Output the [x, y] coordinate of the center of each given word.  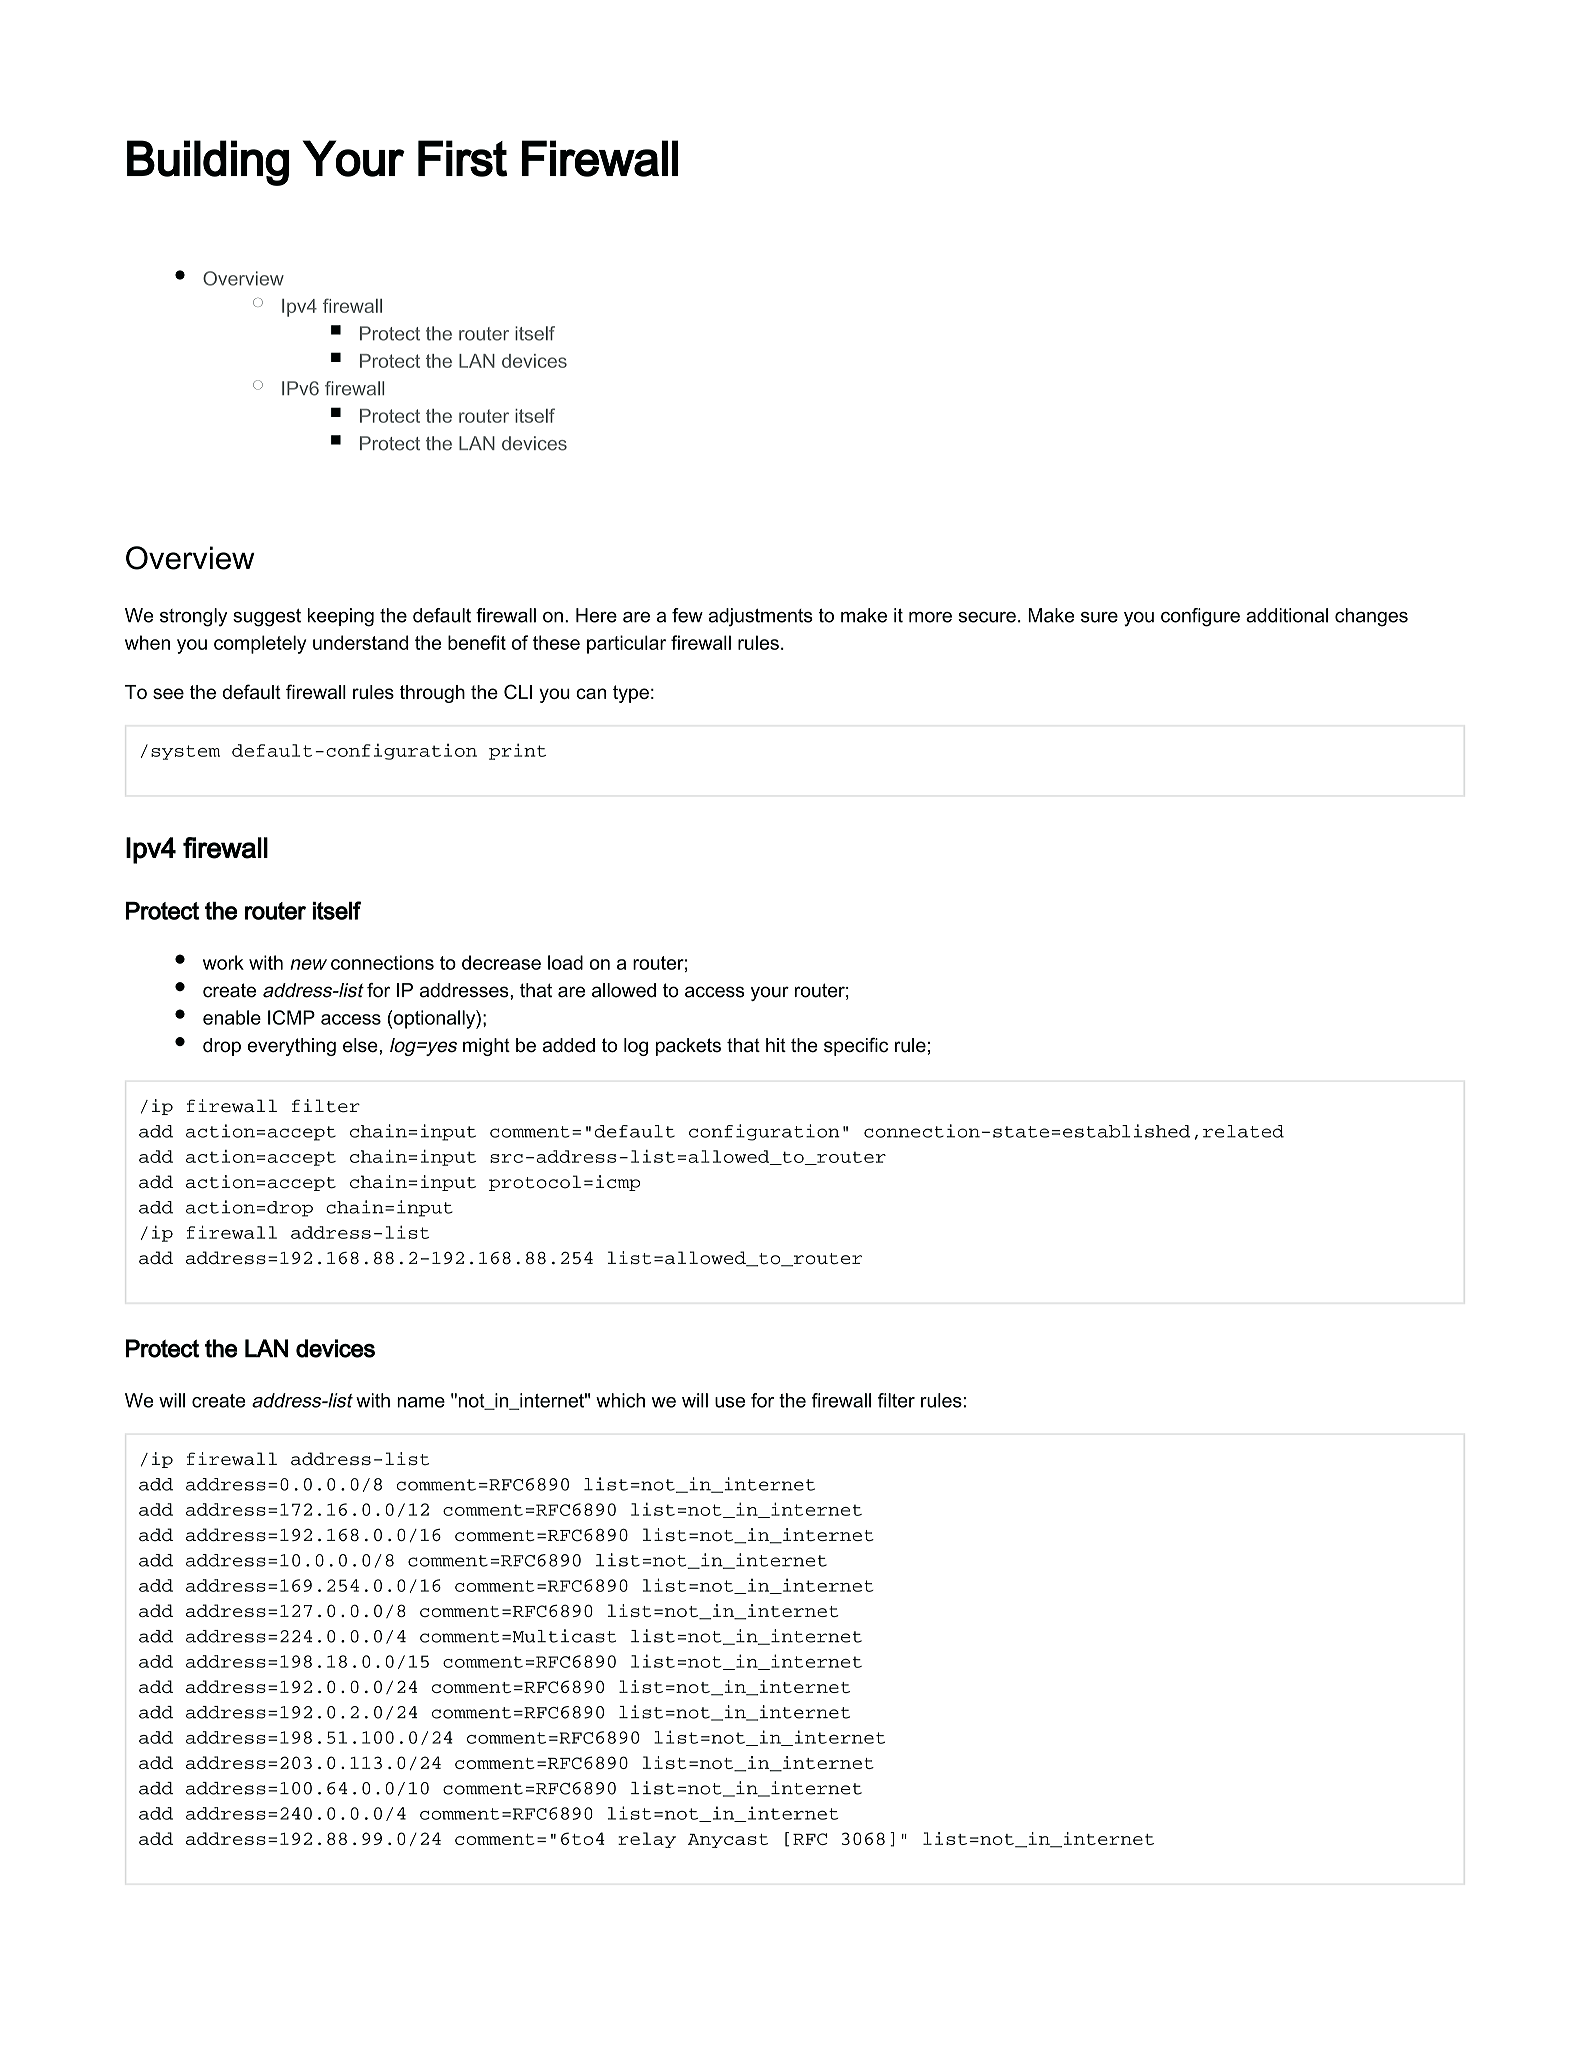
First [462, 158]
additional [1287, 615]
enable [232, 1017]
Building [208, 163]
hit [776, 1045]
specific [856, 1046]
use [730, 1402]
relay [647, 1840]
